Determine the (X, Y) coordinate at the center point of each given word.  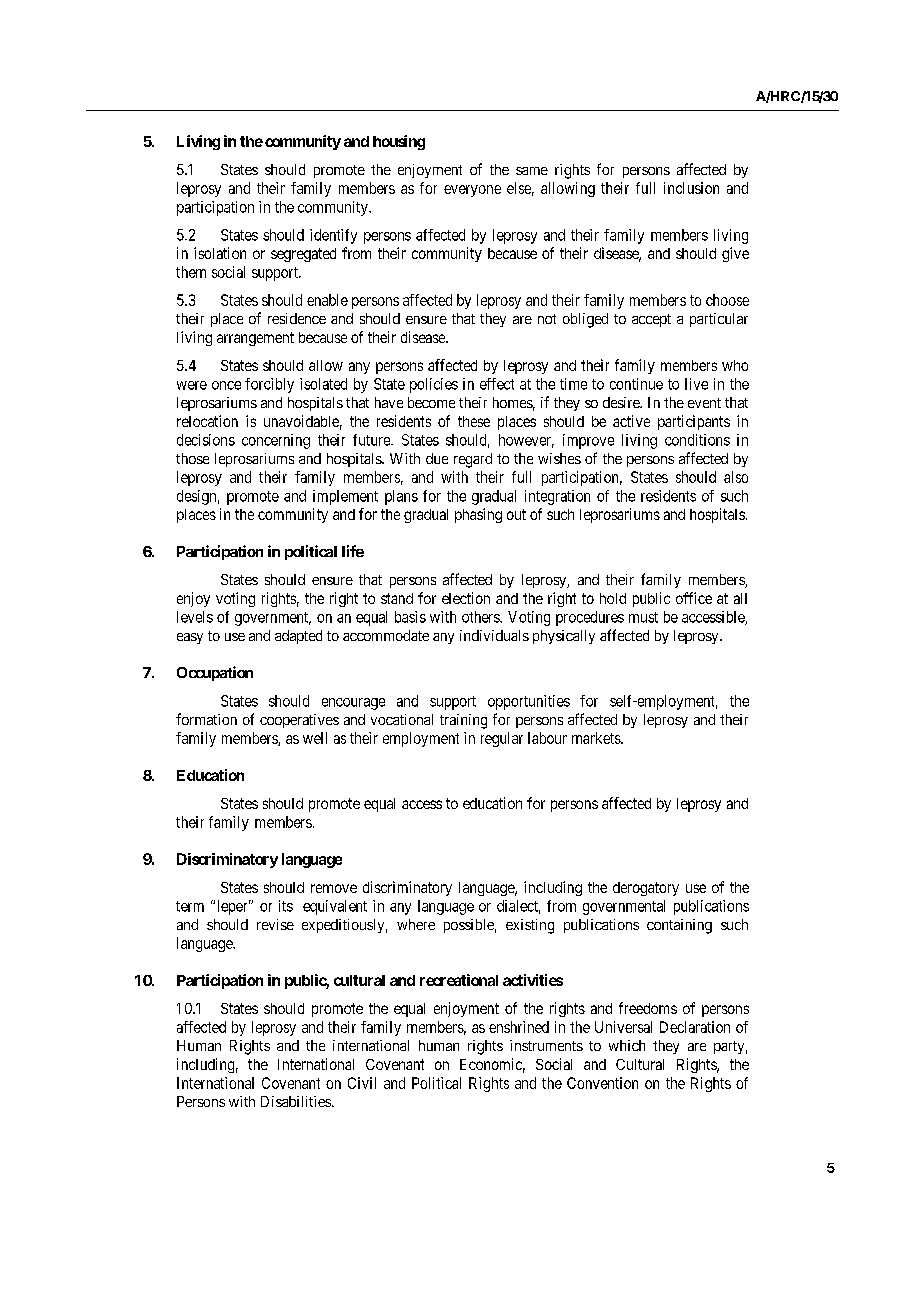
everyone (472, 191)
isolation (220, 253)
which (627, 1045)
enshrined (519, 1027)
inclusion (691, 188)
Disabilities (296, 1101)
